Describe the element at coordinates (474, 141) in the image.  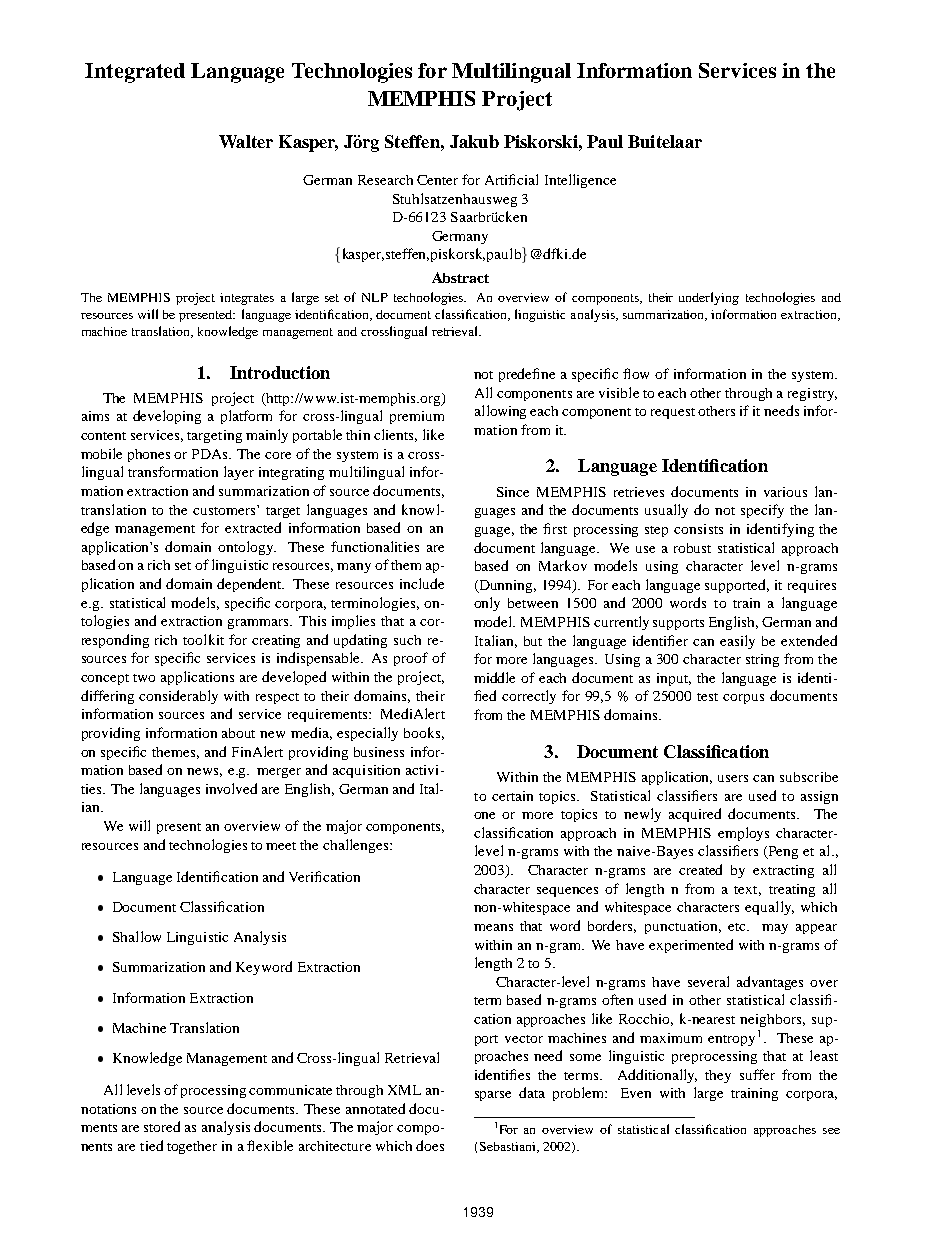
I see `Jakub` at that location.
